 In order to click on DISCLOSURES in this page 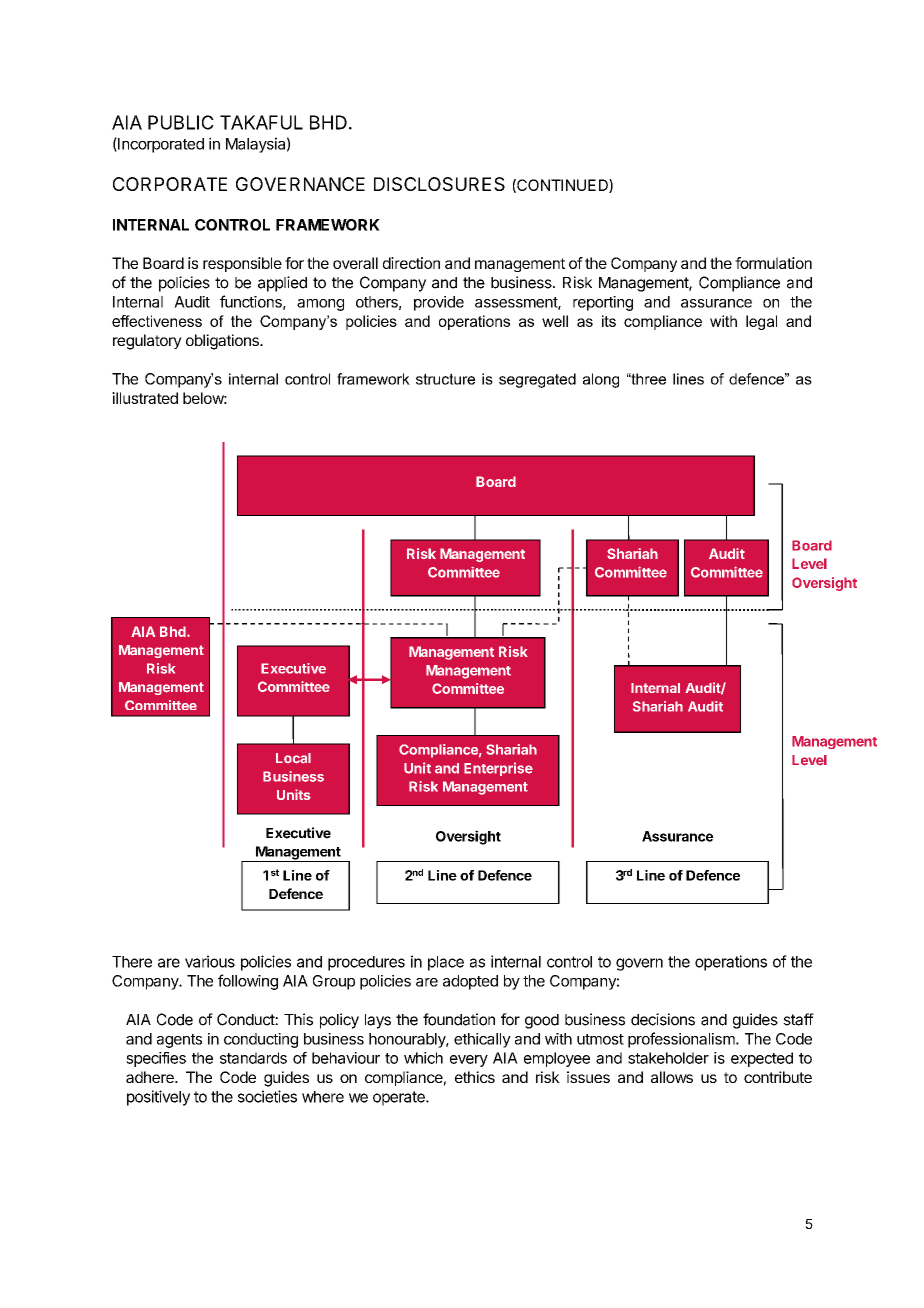, I will do `click(439, 184)`.
